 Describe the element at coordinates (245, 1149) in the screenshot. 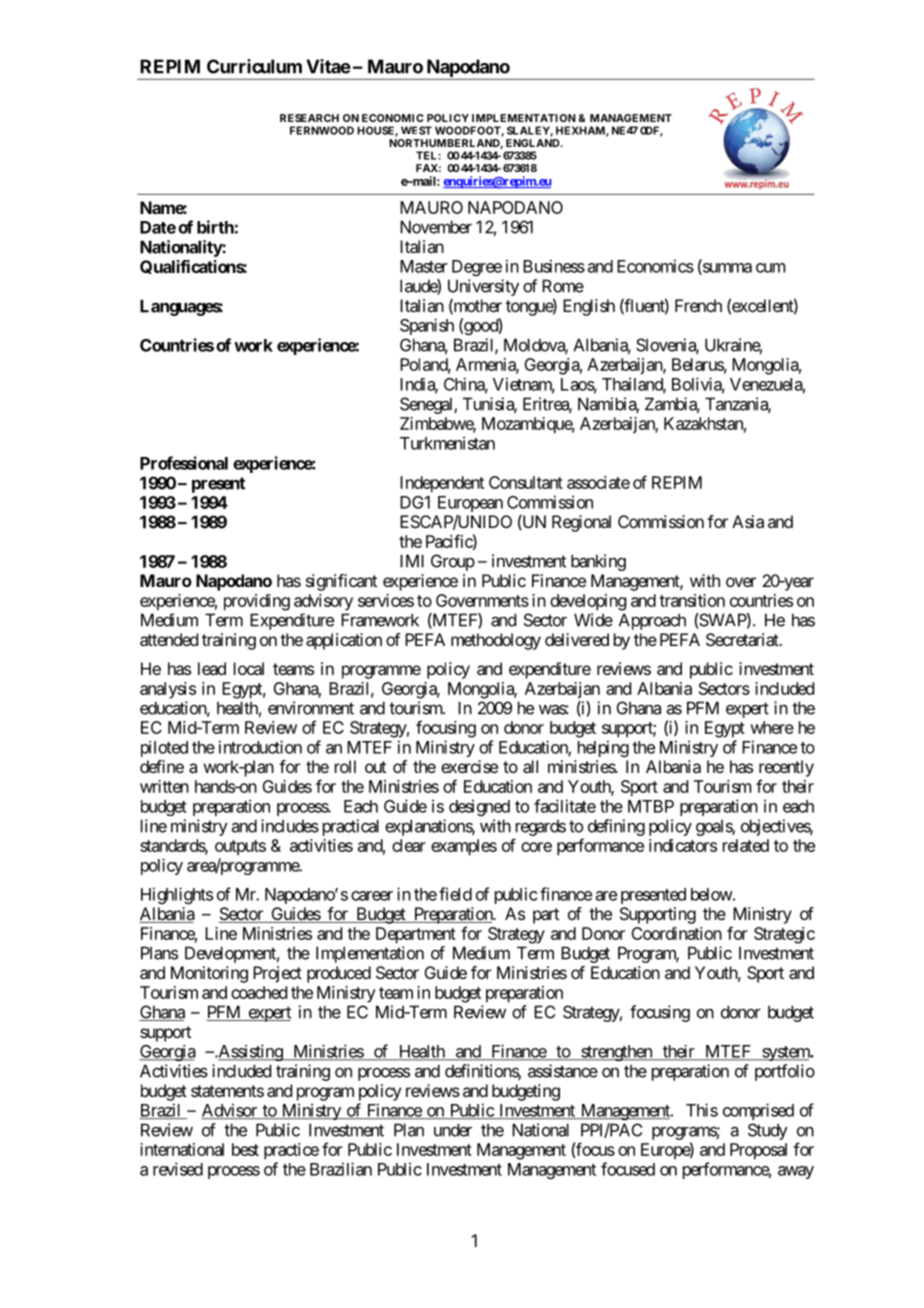

I see `best` at that location.
